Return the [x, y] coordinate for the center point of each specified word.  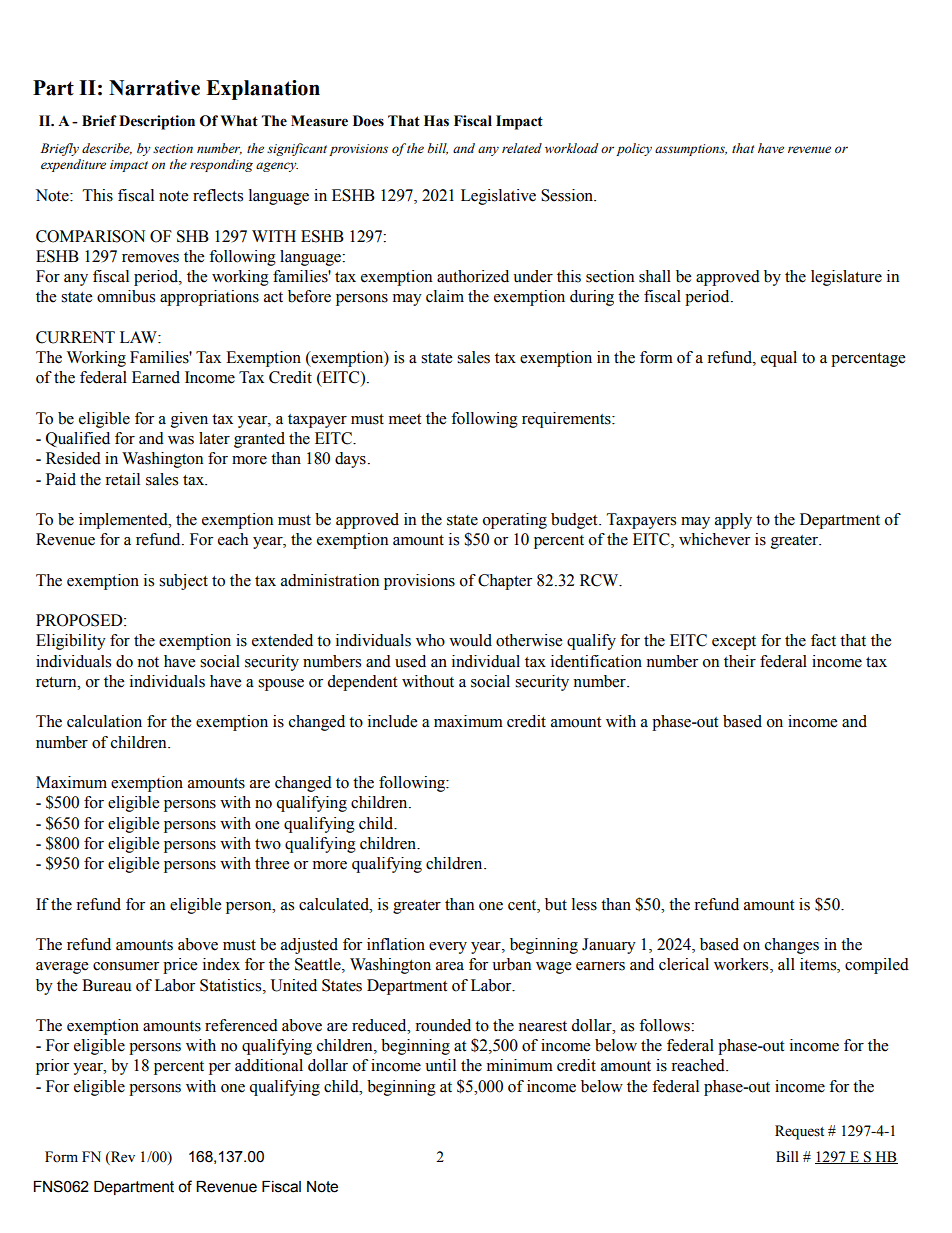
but [556, 904]
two [268, 844]
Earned [156, 377]
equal [779, 359]
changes [792, 946]
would [470, 640]
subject [183, 582]
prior [52, 1067]
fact [823, 640]
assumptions [691, 150]
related [522, 148]
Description [157, 122]
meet [405, 419]
